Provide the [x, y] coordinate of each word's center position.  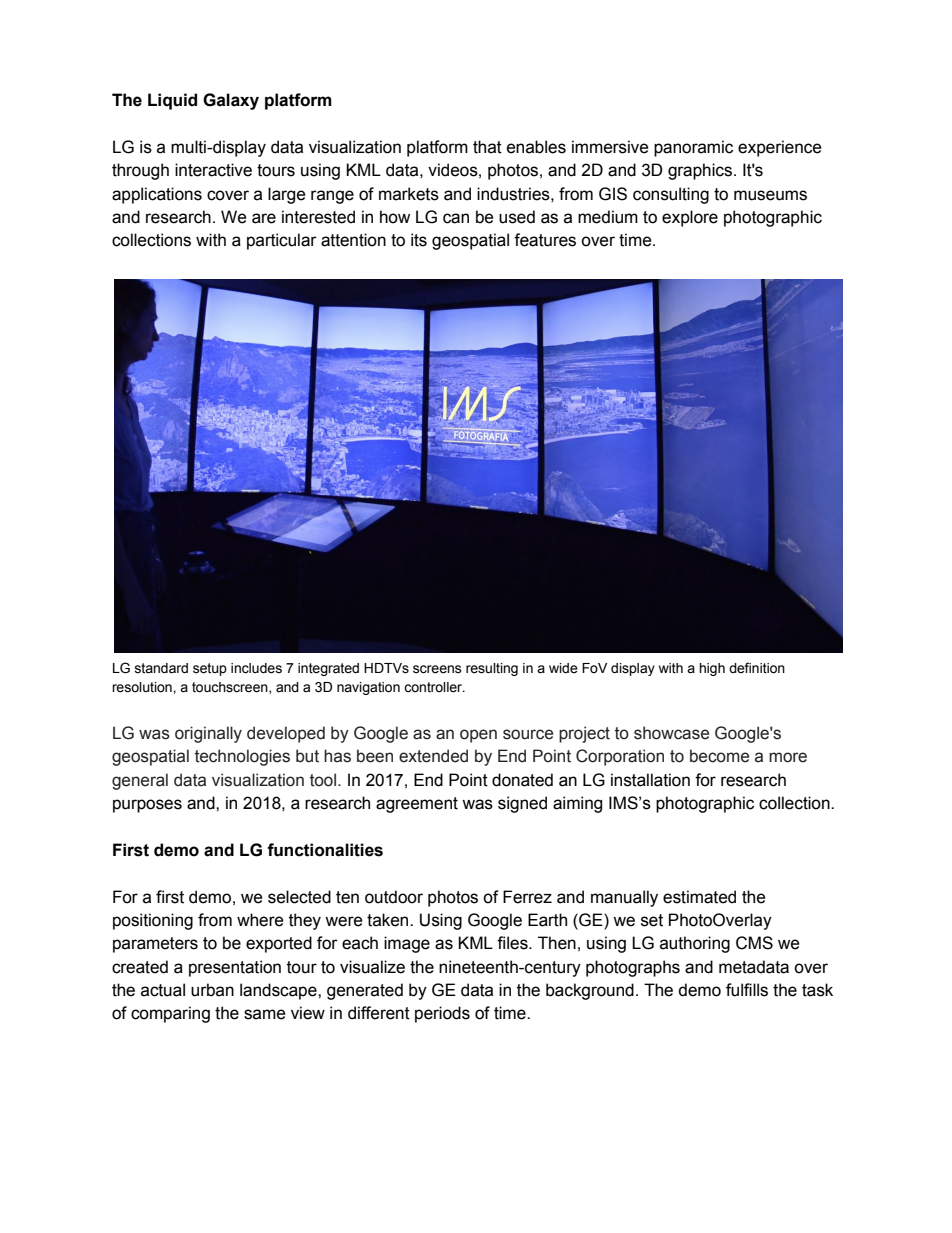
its [419, 240]
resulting [492, 669]
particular [282, 241]
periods [442, 1014]
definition [757, 668]
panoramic [693, 148]
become [719, 756]
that [487, 147]
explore [690, 218]
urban [212, 990]
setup [210, 669]
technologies [242, 757]
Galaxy [231, 101]
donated [522, 780]
